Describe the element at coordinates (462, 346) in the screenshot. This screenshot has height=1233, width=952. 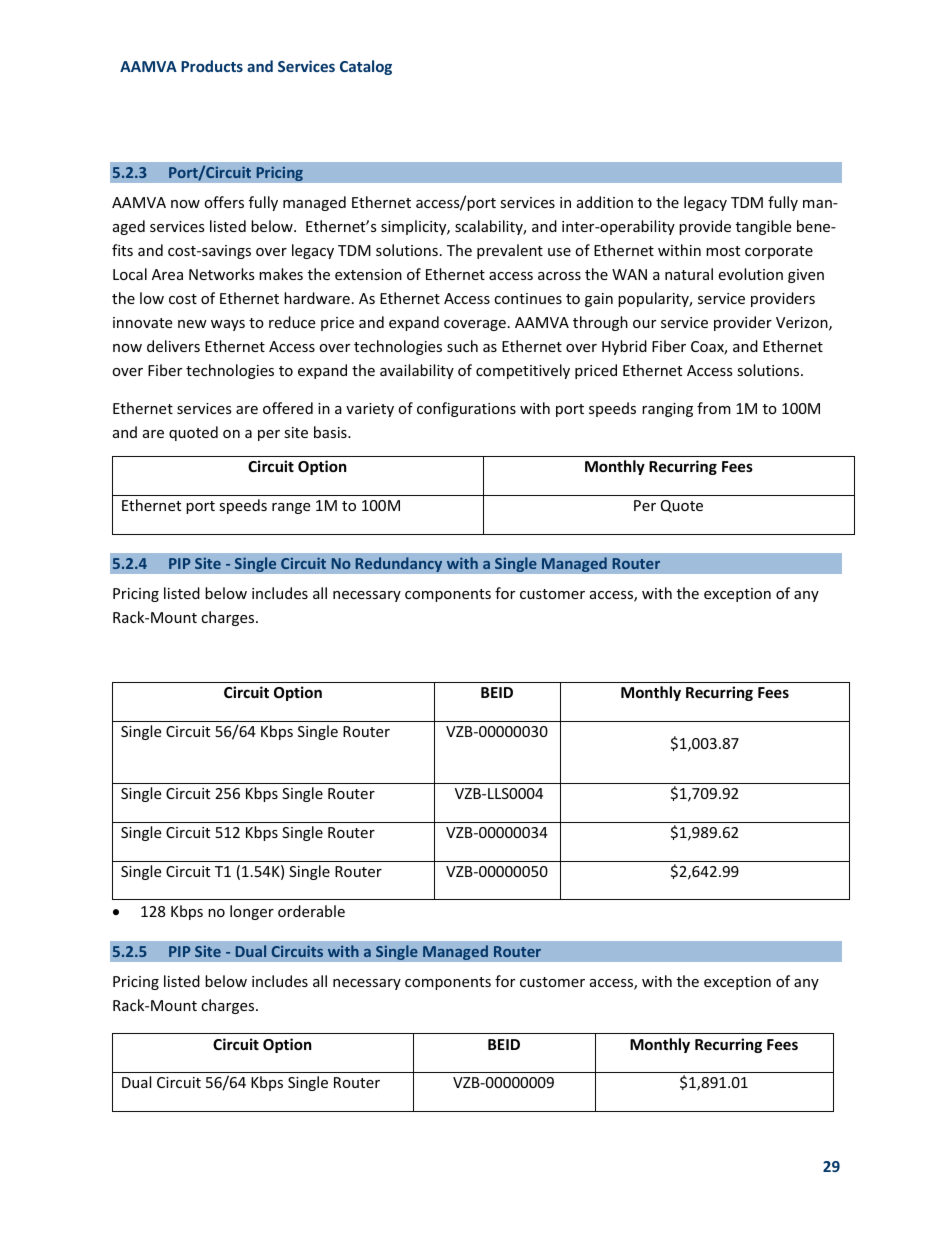
I see `such` at that location.
